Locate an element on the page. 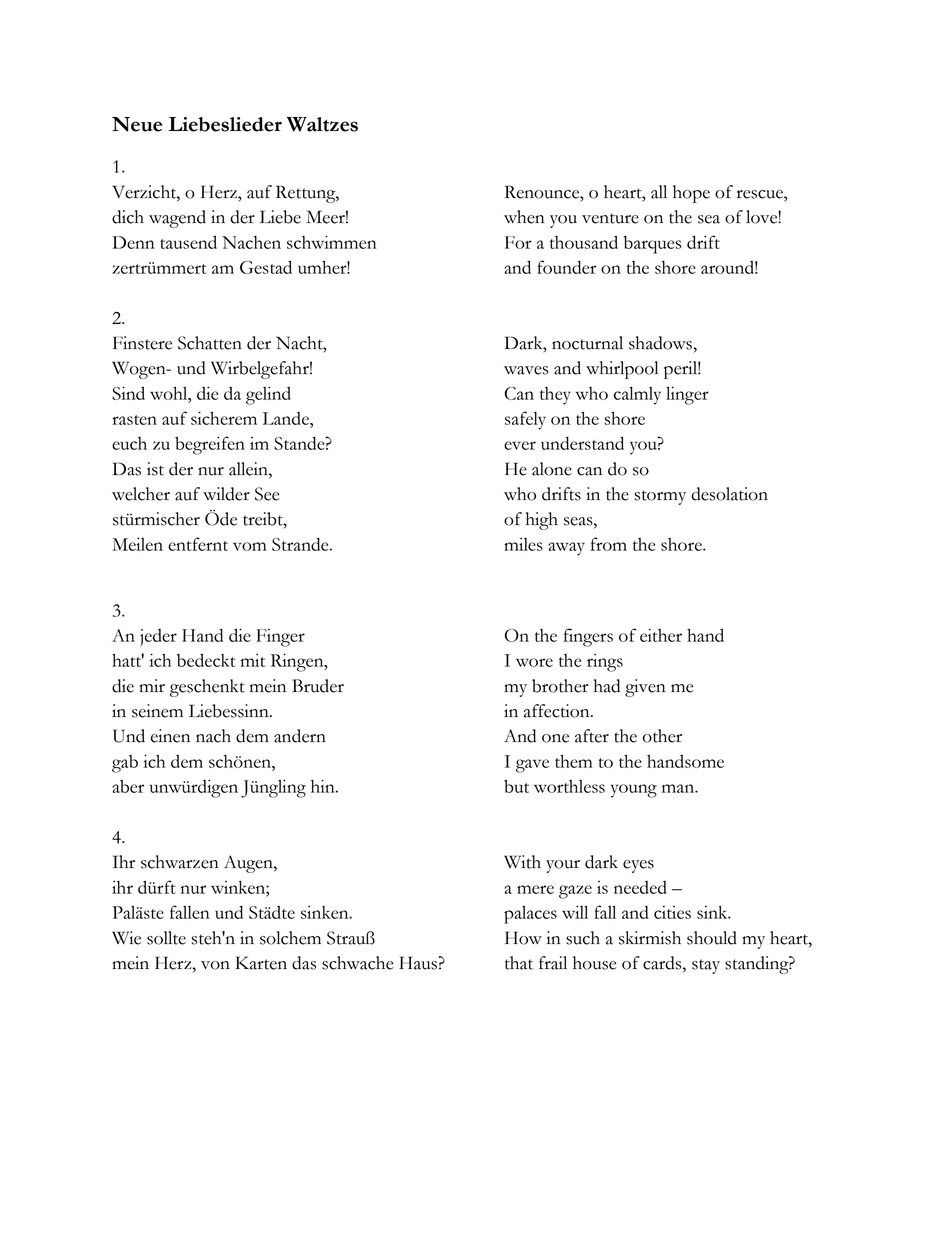  given is located at coordinates (645, 688).
